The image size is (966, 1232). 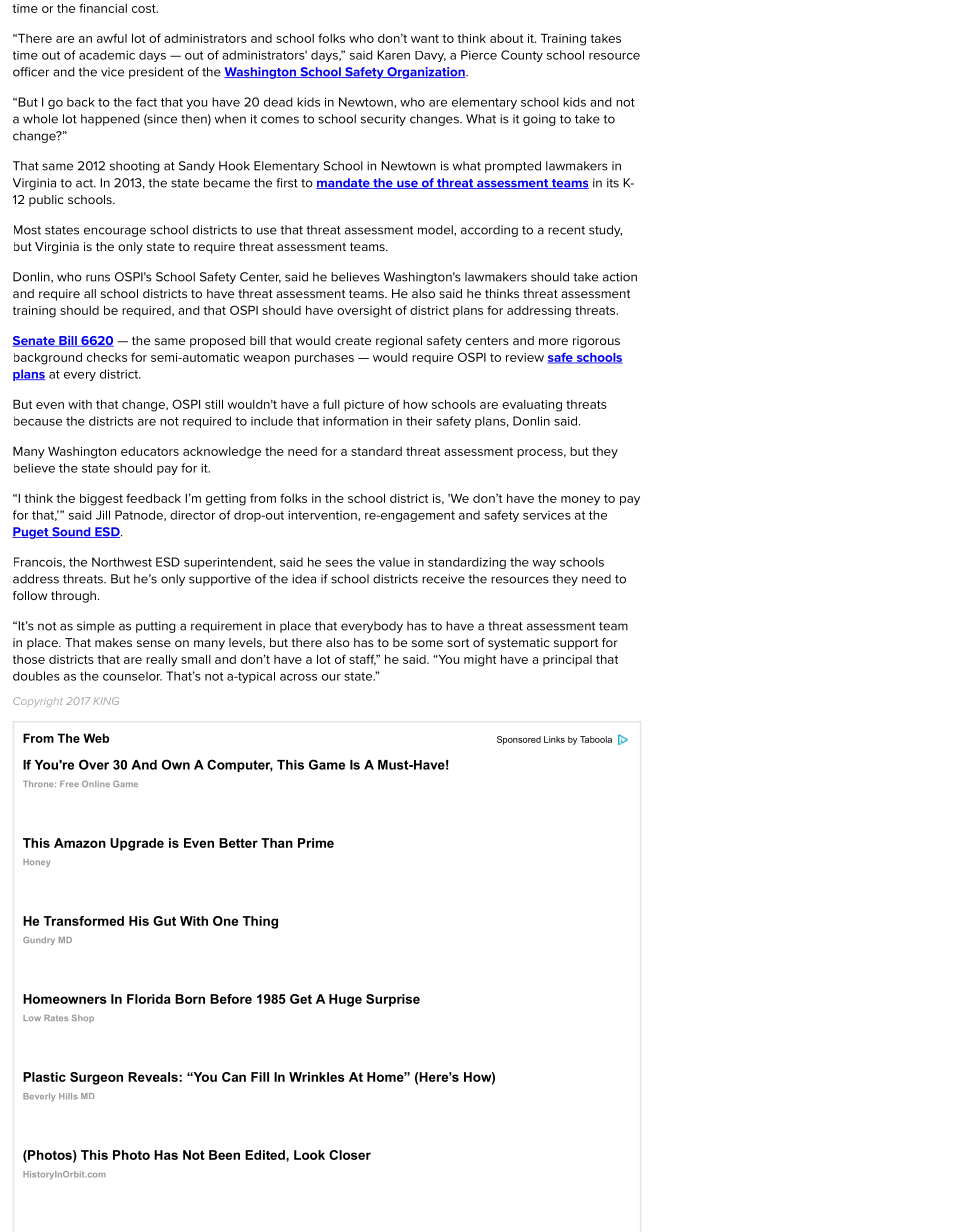 I want to click on Online, so click(x=96, y=784).
